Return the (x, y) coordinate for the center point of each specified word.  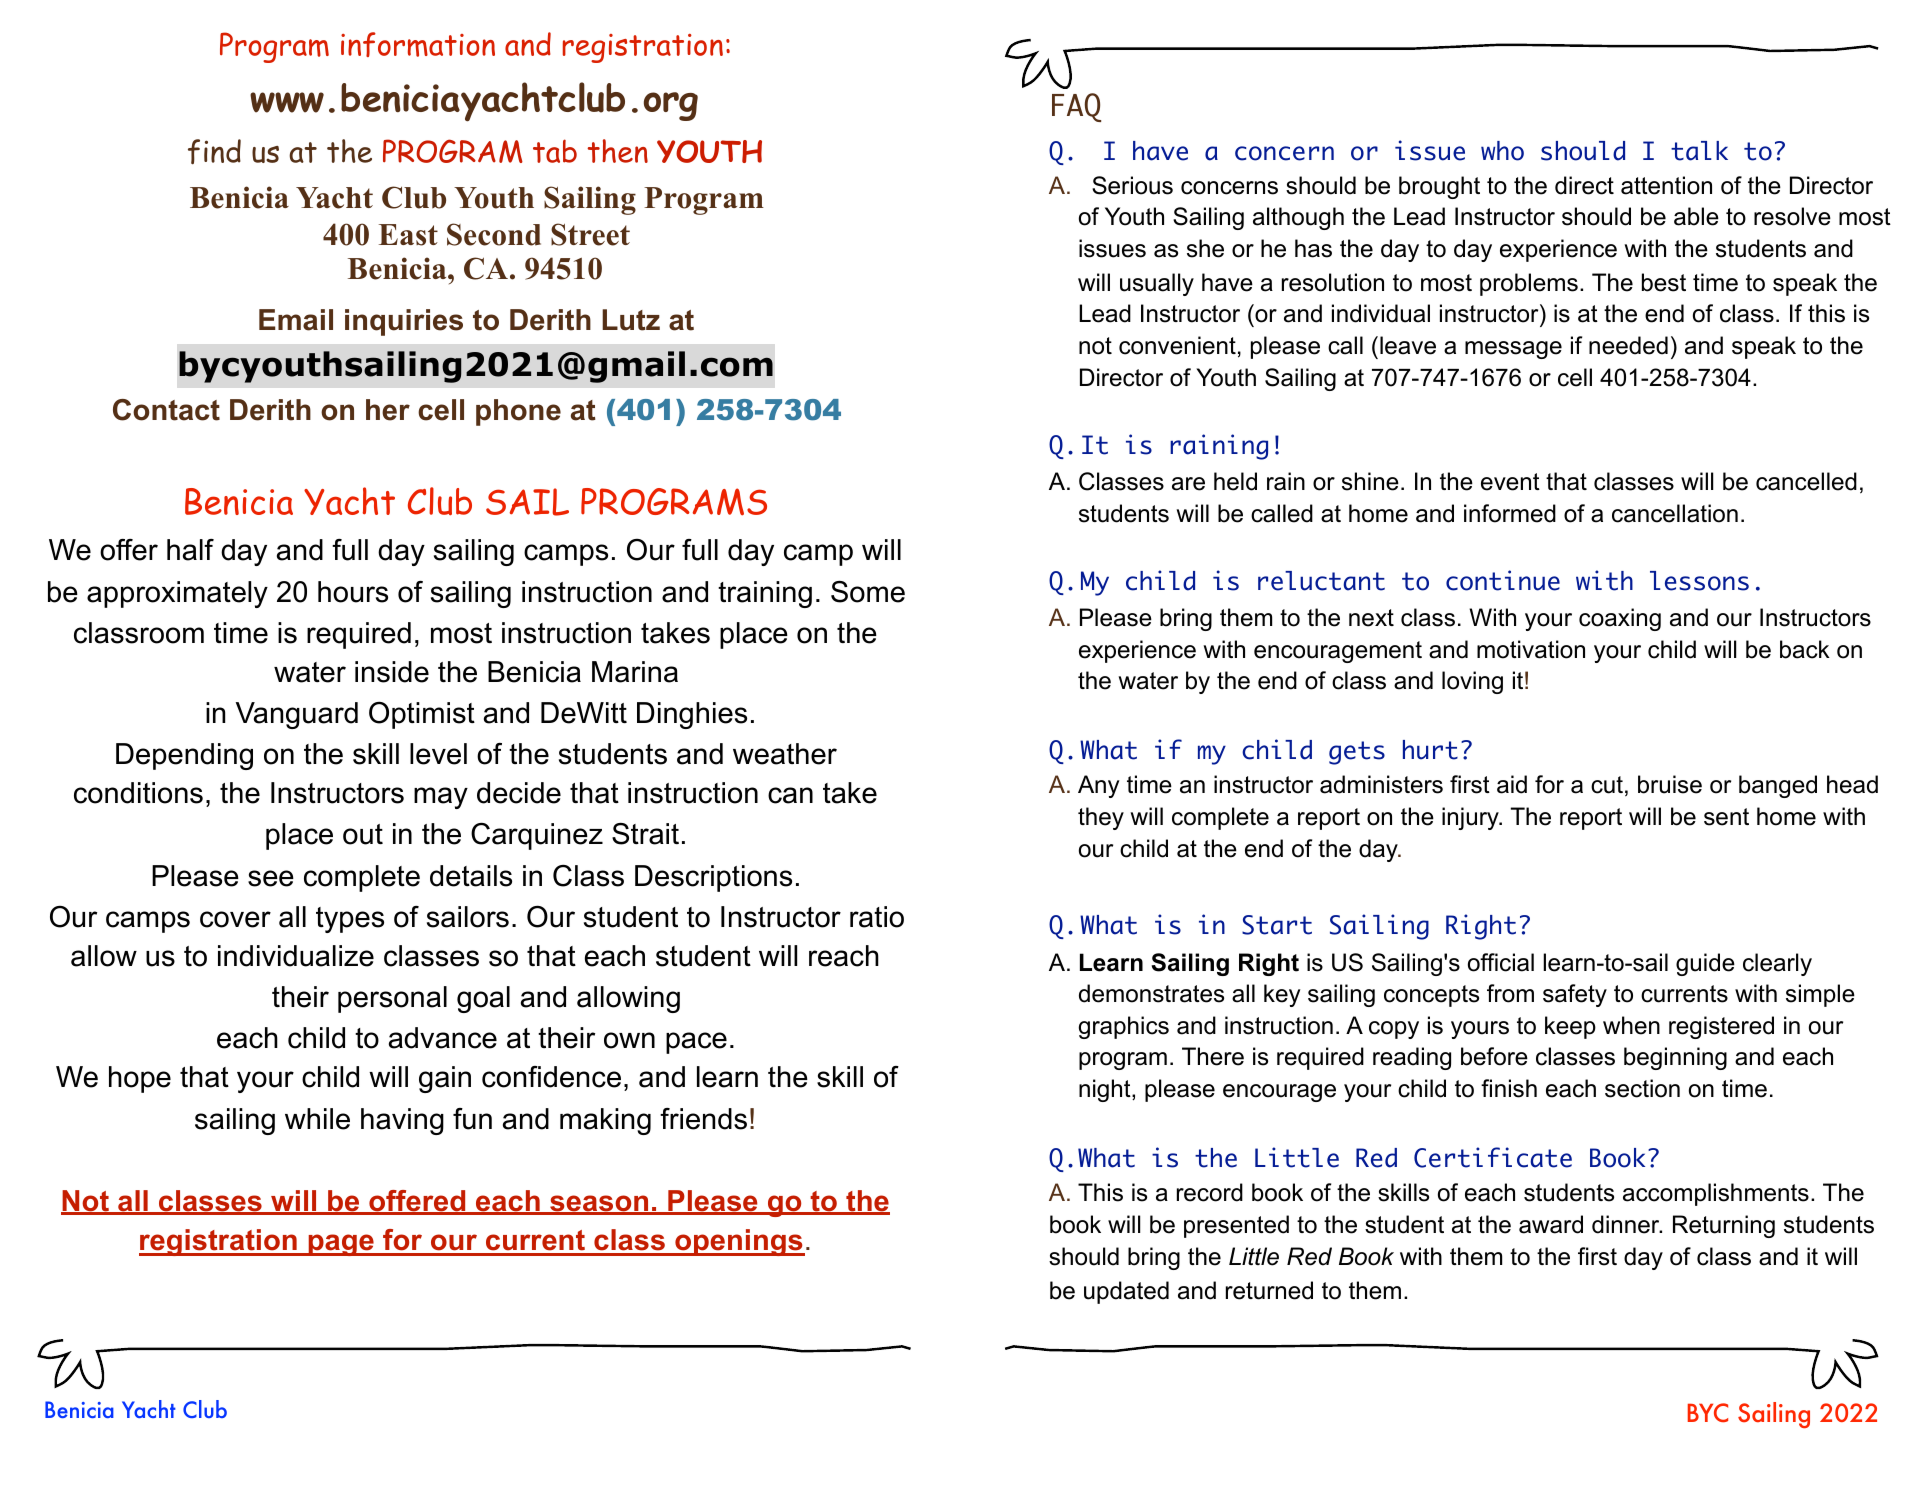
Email (296, 320)
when (1631, 1025)
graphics (1124, 1027)
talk (1699, 151)
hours (353, 592)
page (341, 1245)
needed (1628, 345)
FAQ (1076, 107)
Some (868, 592)
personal (392, 999)
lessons (1699, 581)
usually (1157, 284)
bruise (1670, 784)
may (441, 798)
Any (1099, 786)
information (418, 44)
